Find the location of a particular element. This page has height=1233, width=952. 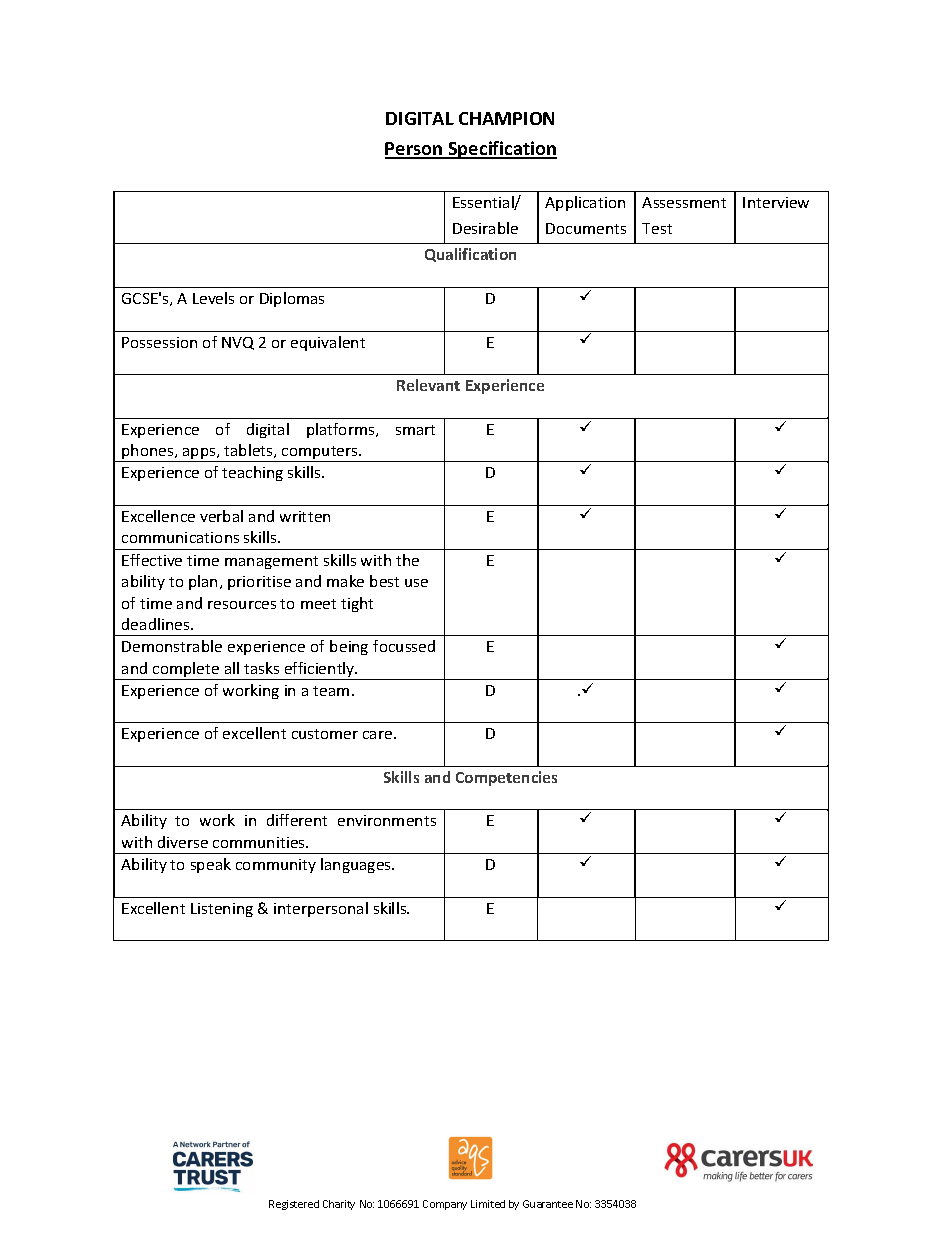

Registered is located at coordinates (294, 1205).
